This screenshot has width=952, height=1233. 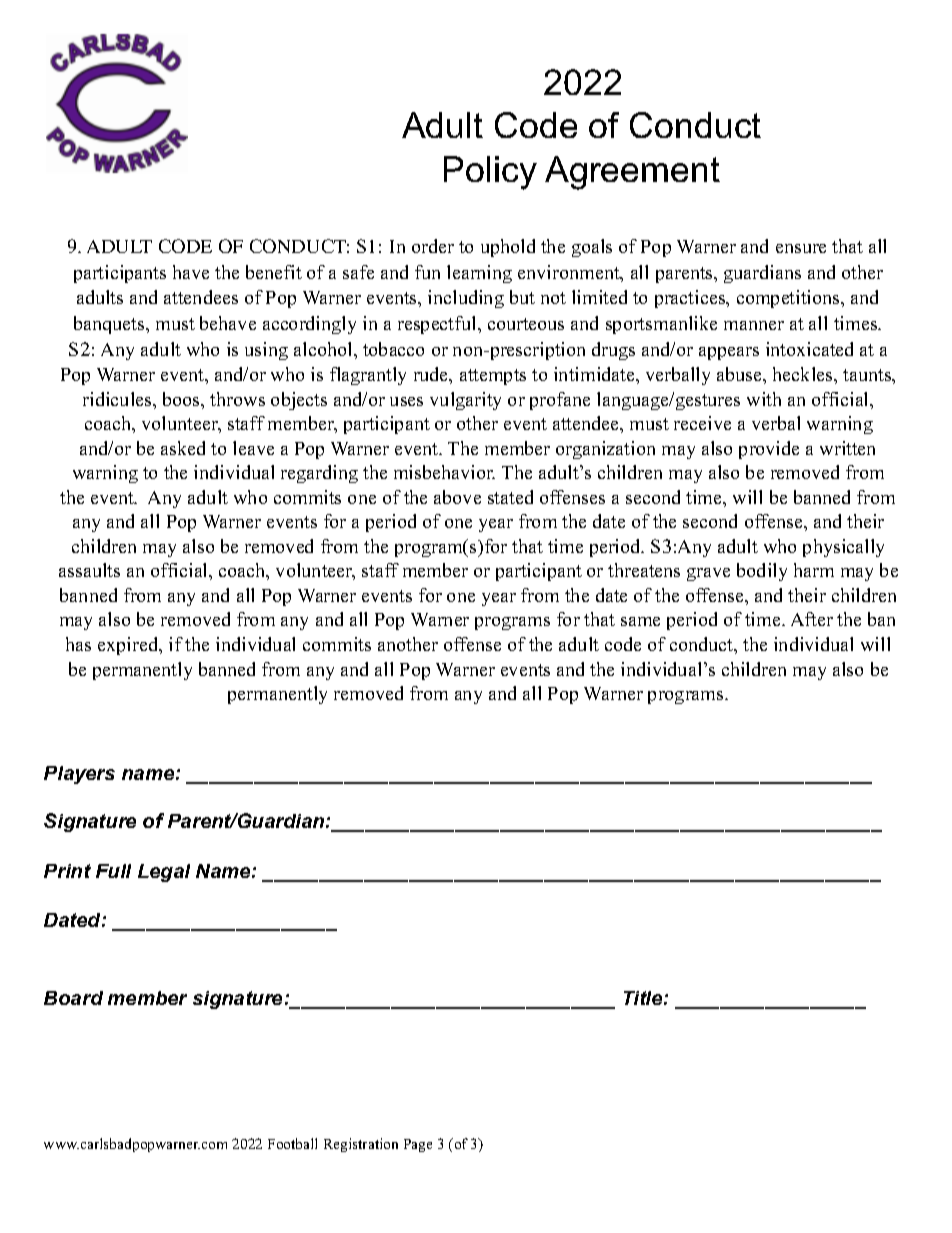 What do you see at coordinates (274, 272) in the screenshot?
I see `benefit` at bounding box center [274, 272].
